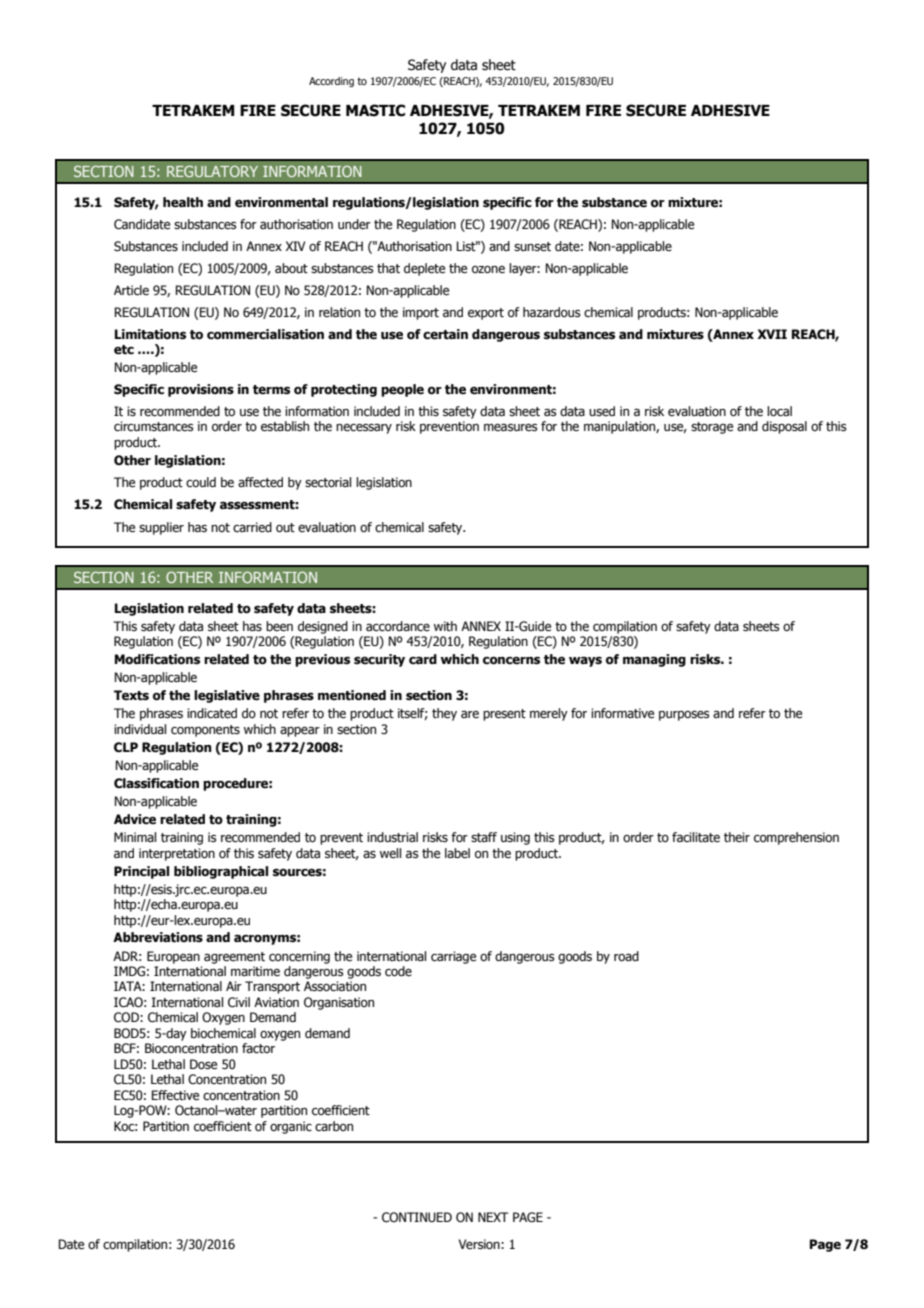 This image has height=1308, width=924. I want to click on Abbreviations, so click(158, 937).
